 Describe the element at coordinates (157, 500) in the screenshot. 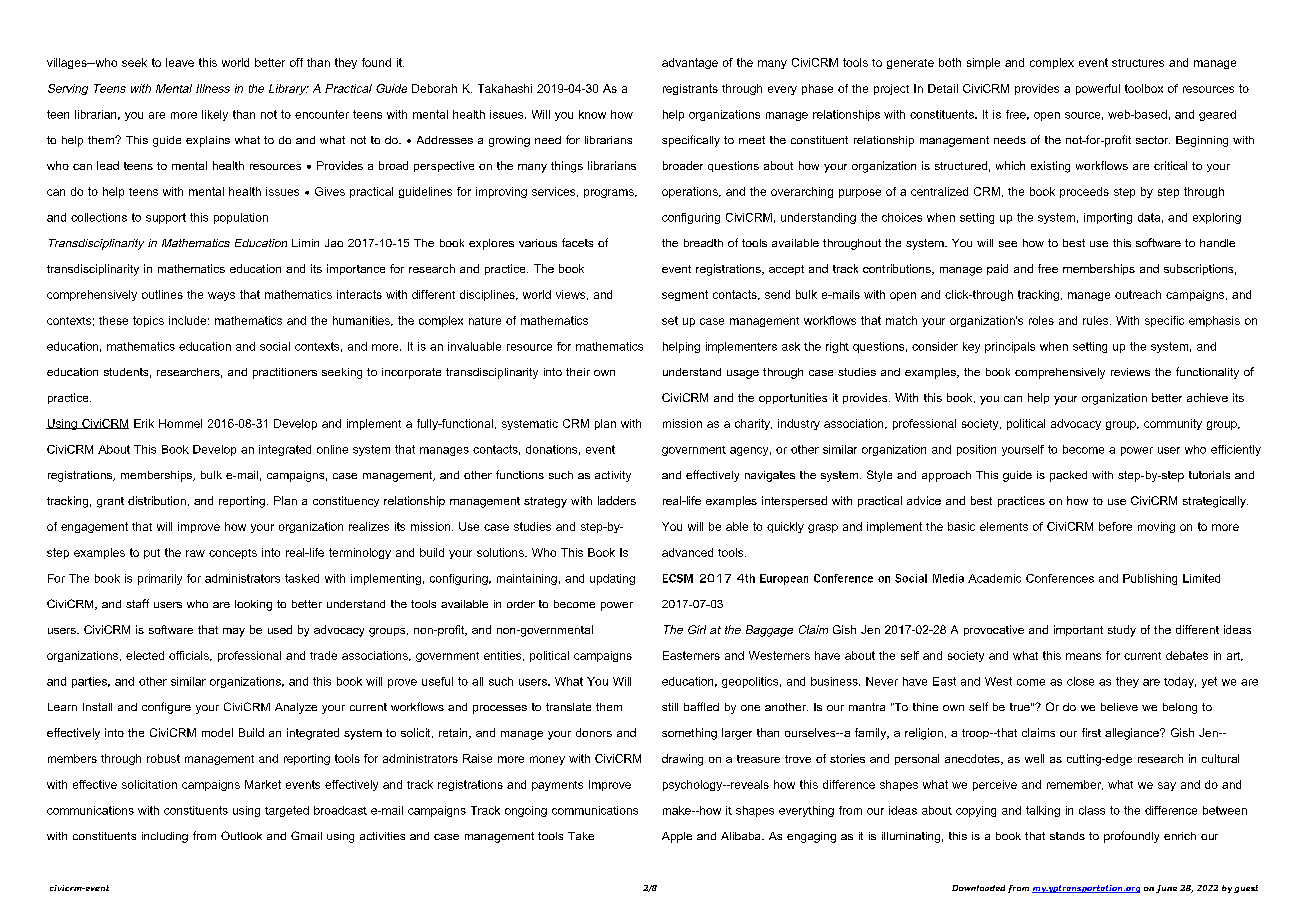

I see `distribution` at that location.
